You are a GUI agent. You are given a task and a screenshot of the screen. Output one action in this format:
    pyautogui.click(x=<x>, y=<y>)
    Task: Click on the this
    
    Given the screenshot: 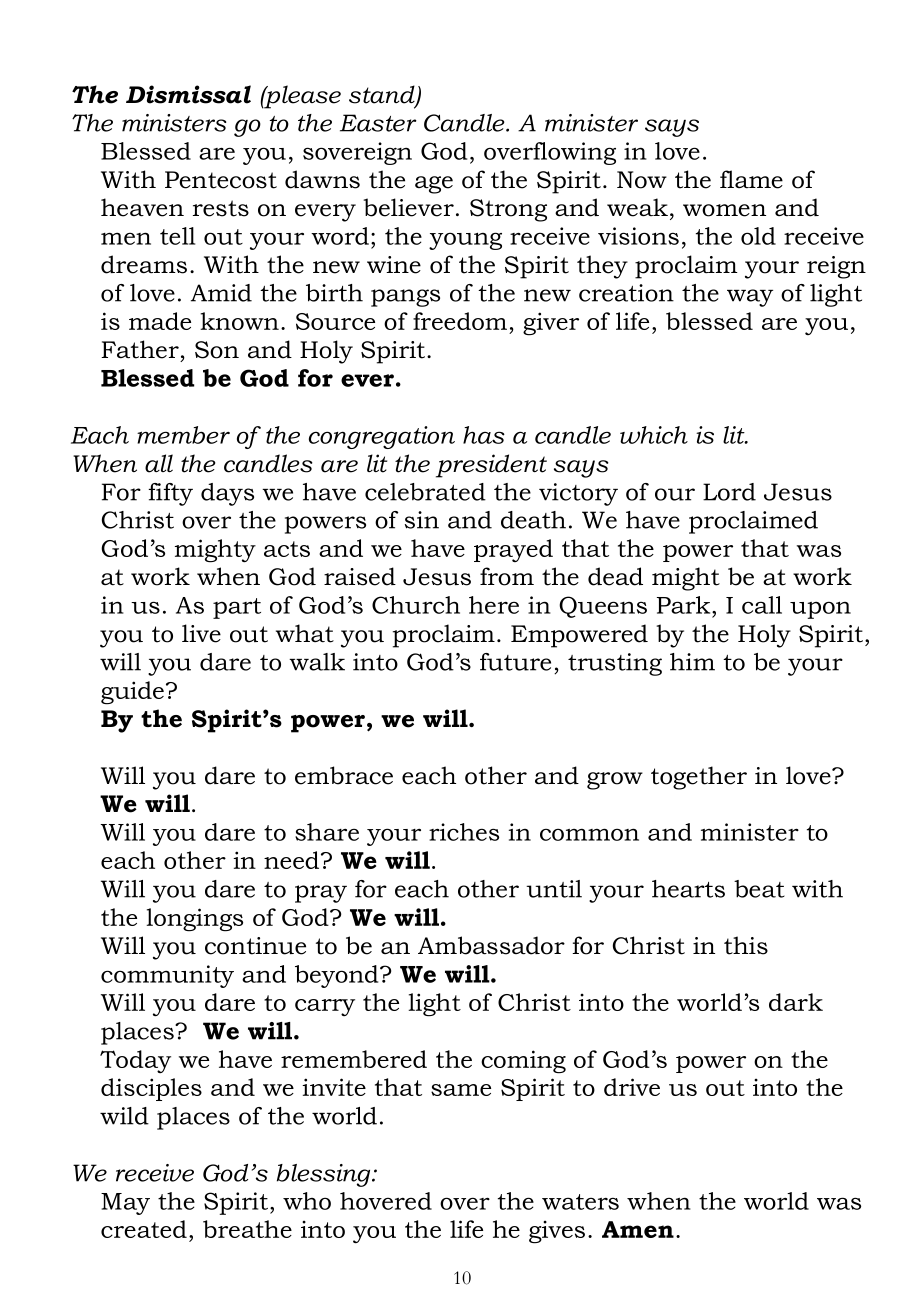 What is the action you would take?
    pyautogui.click(x=746, y=945)
